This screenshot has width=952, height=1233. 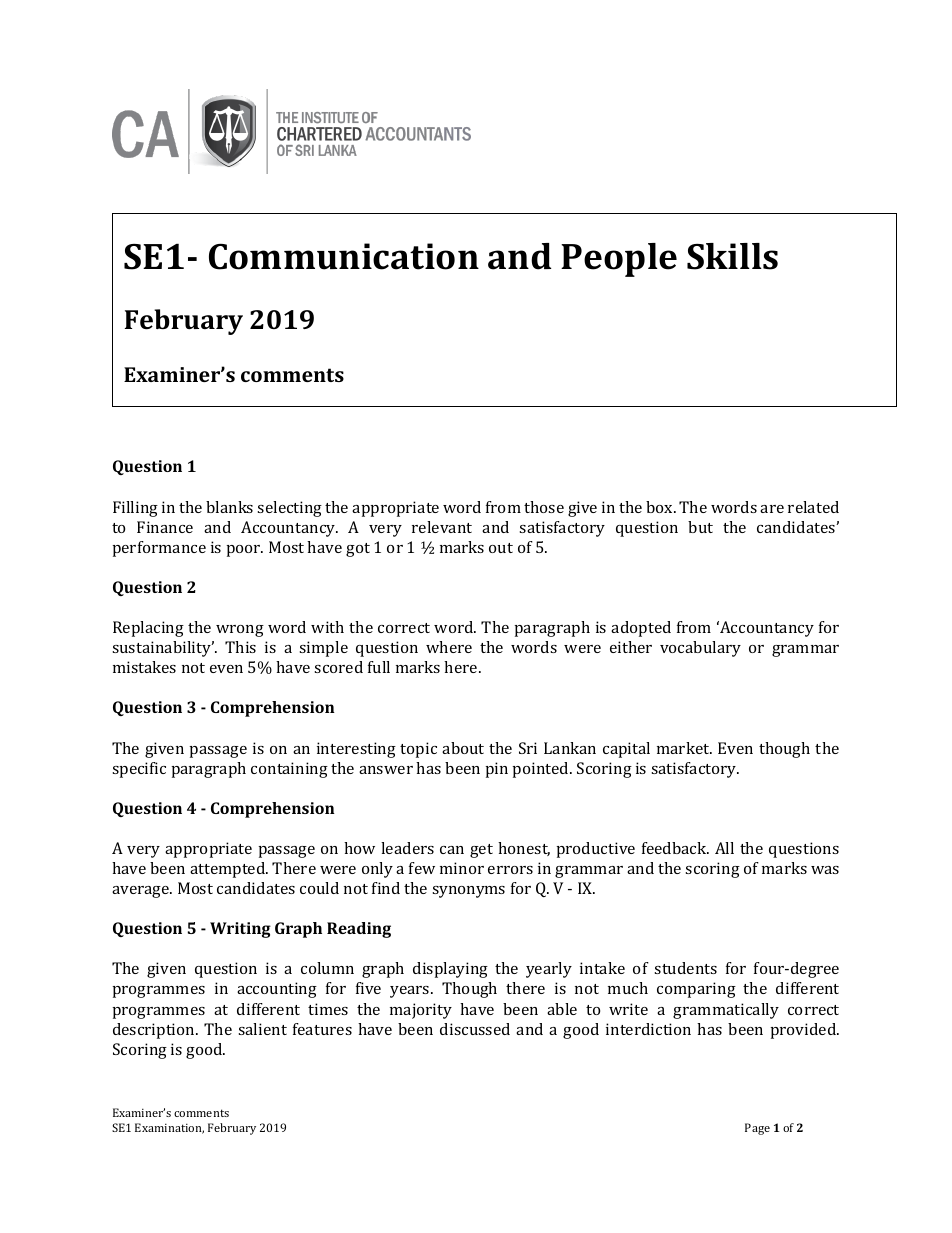 What do you see at coordinates (700, 527) in the screenshot?
I see `but` at bounding box center [700, 527].
